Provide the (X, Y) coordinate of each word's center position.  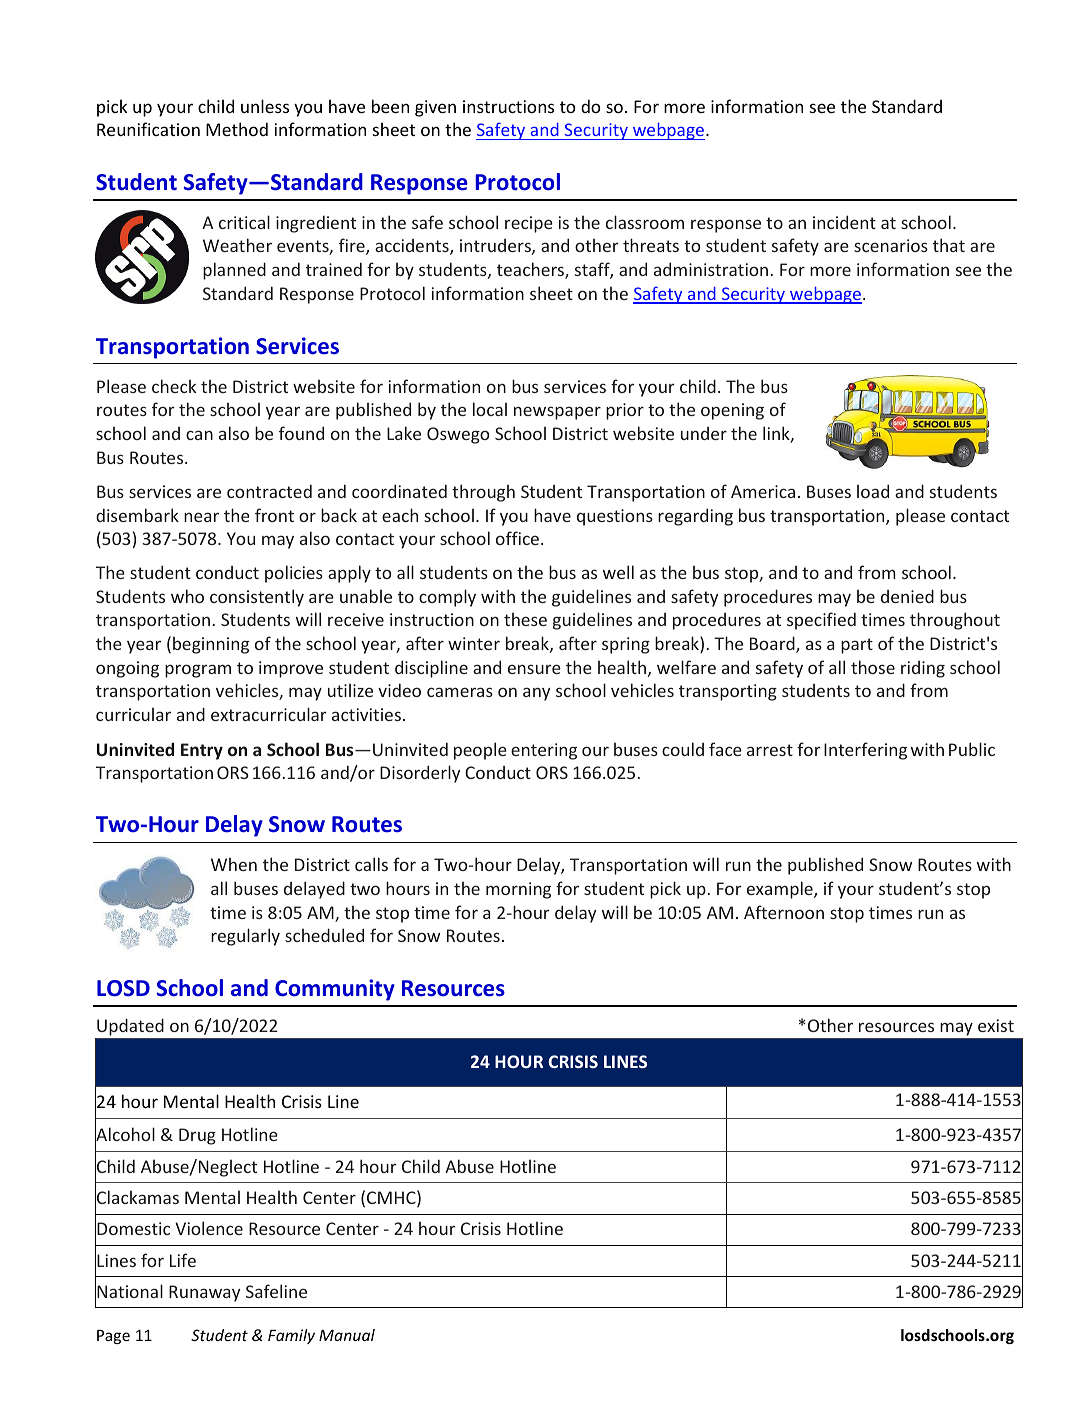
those (873, 667)
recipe (529, 224)
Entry (202, 751)
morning (518, 890)
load (873, 491)
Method (237, 129)
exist (996, 1025)
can (199, 435)
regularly (245, 937)
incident (844, 222)
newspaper (557, 413)
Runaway (204, 1293)
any (536, 694)
